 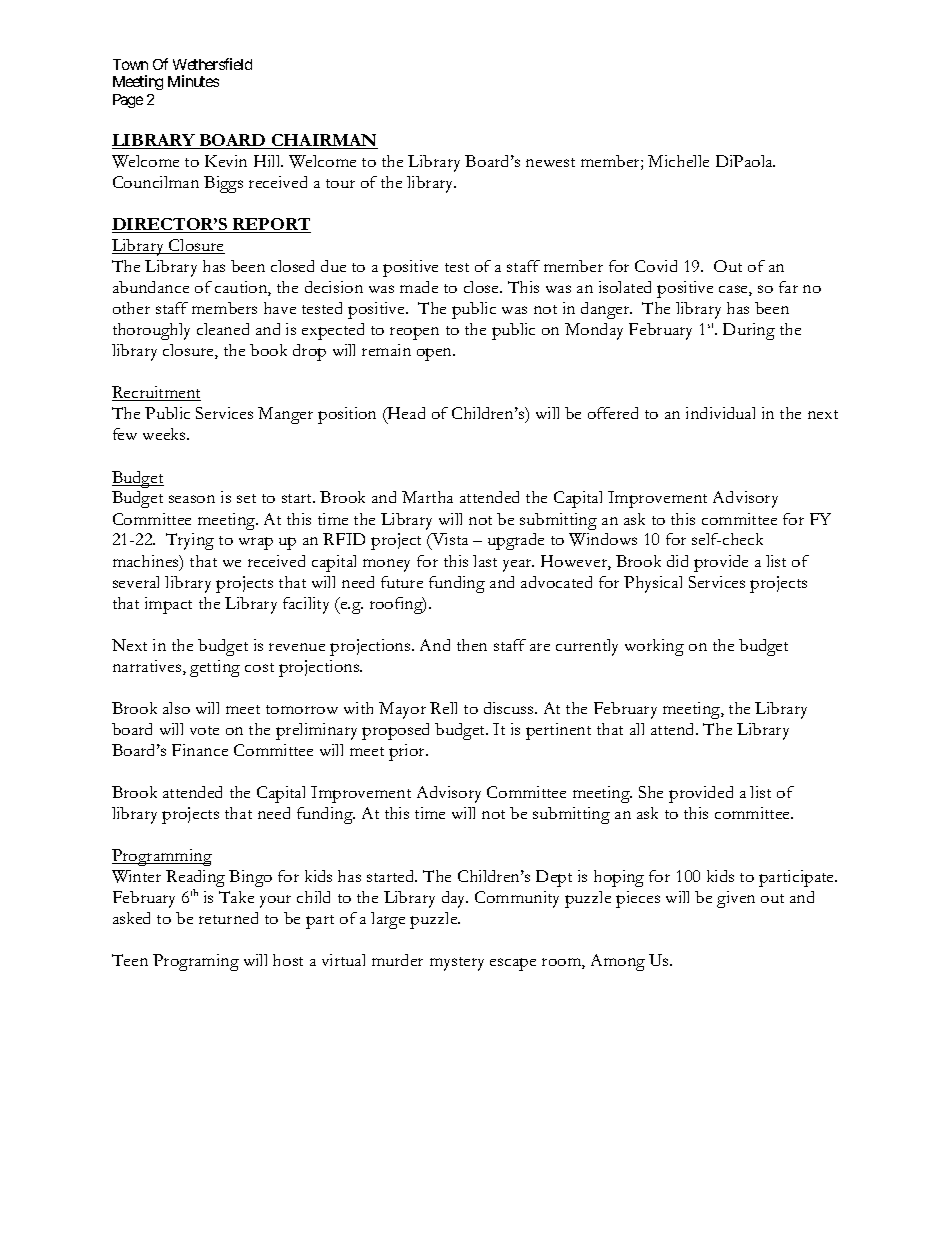 What do you see at coordinates (427, 497) in the screenshot?
I see `Martha` at bounding box center [427, 497].
